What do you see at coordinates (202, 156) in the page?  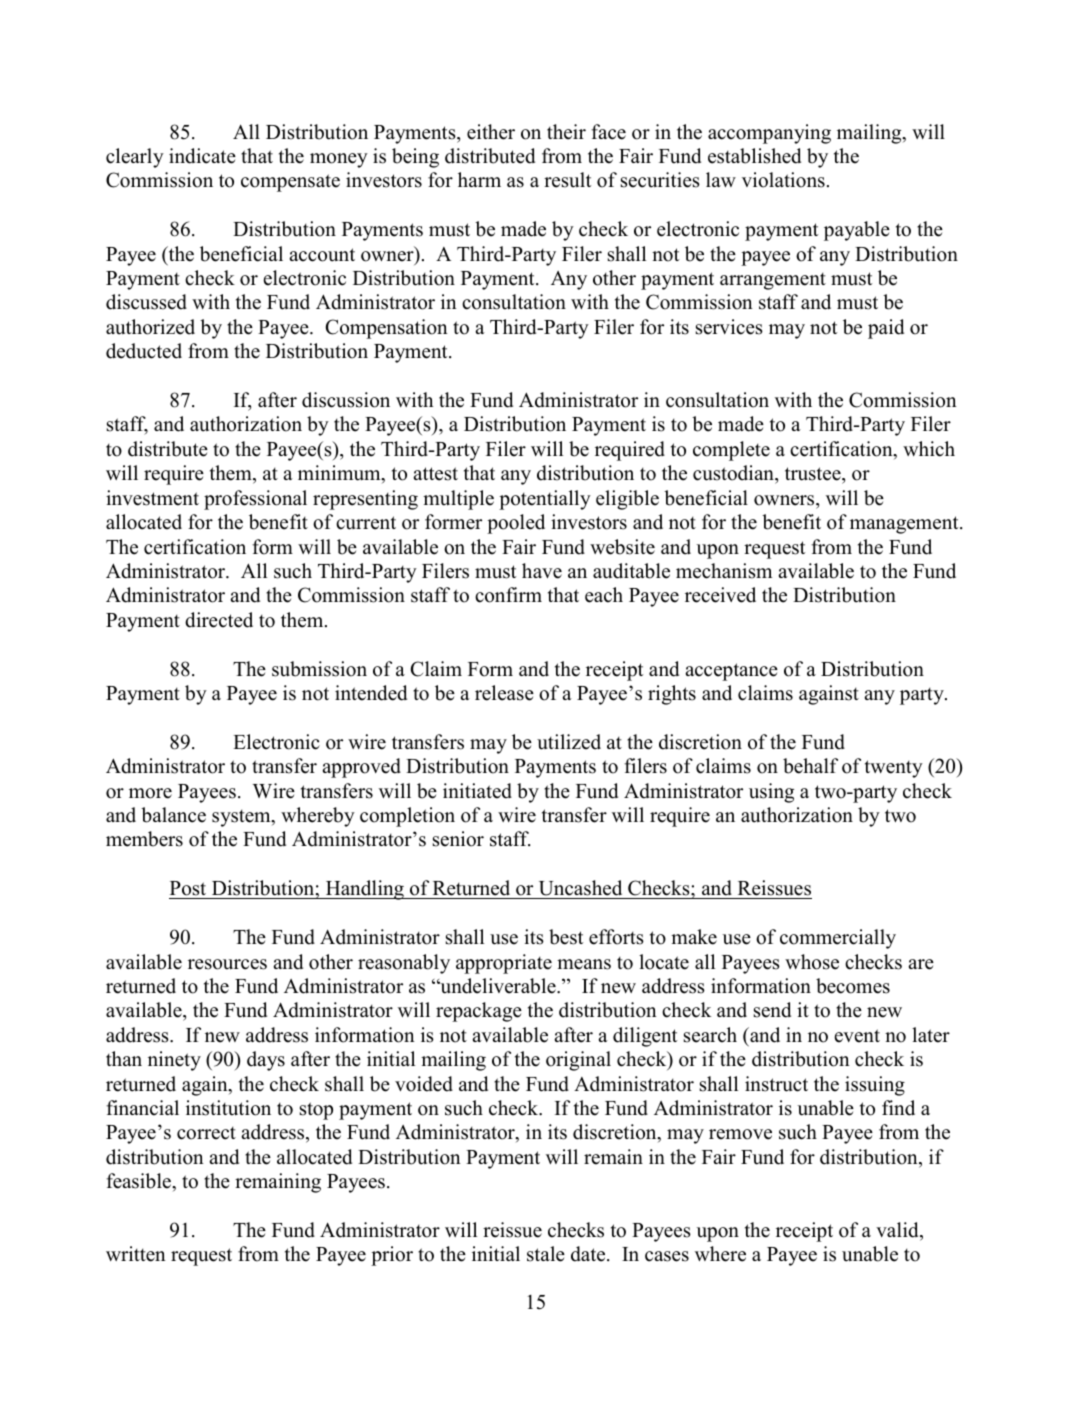 I see `indicate` at bounding box center [202, 156].
